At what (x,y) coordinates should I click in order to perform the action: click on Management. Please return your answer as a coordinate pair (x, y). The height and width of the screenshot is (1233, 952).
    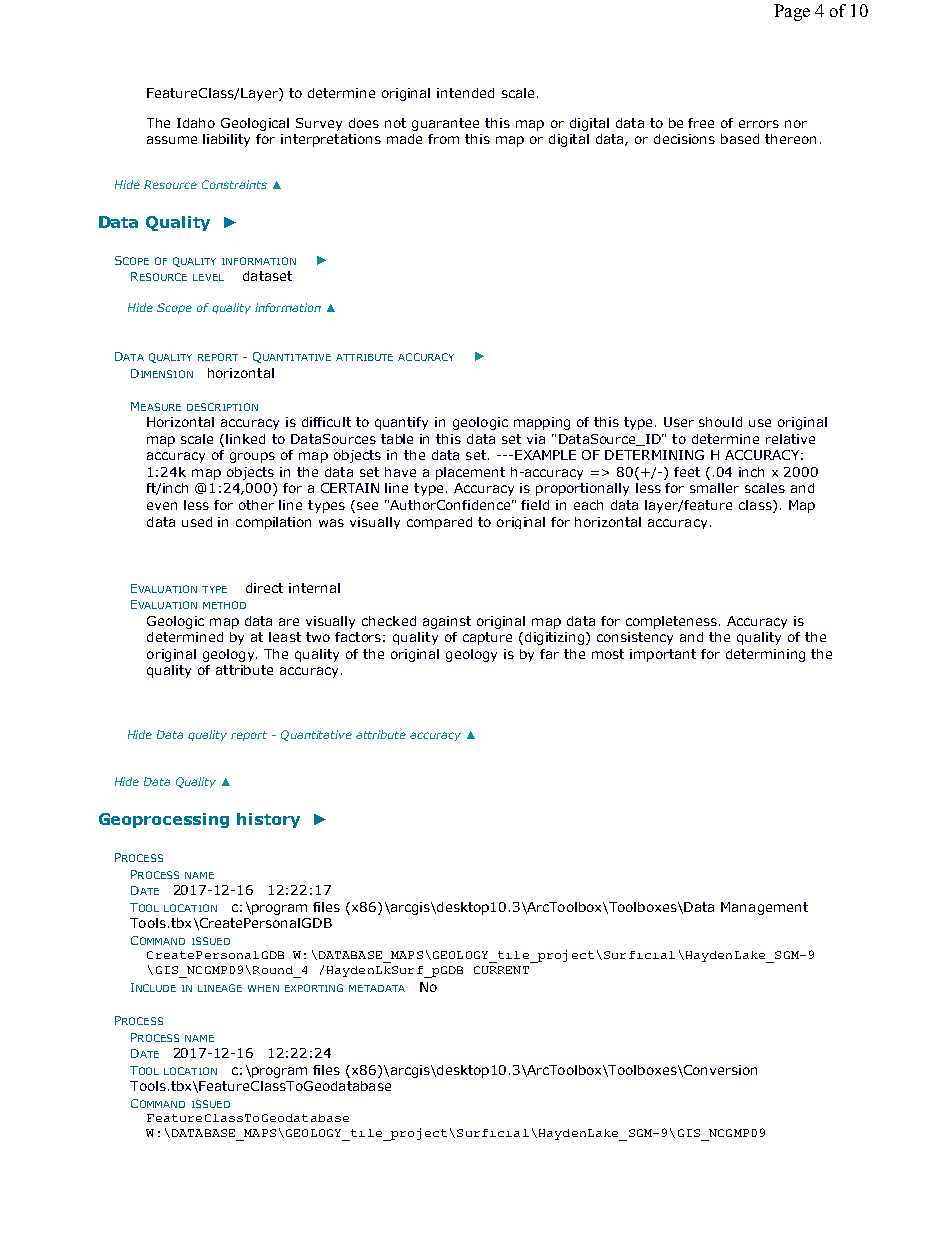
    Looking at the image, I should click on (764, 908).
